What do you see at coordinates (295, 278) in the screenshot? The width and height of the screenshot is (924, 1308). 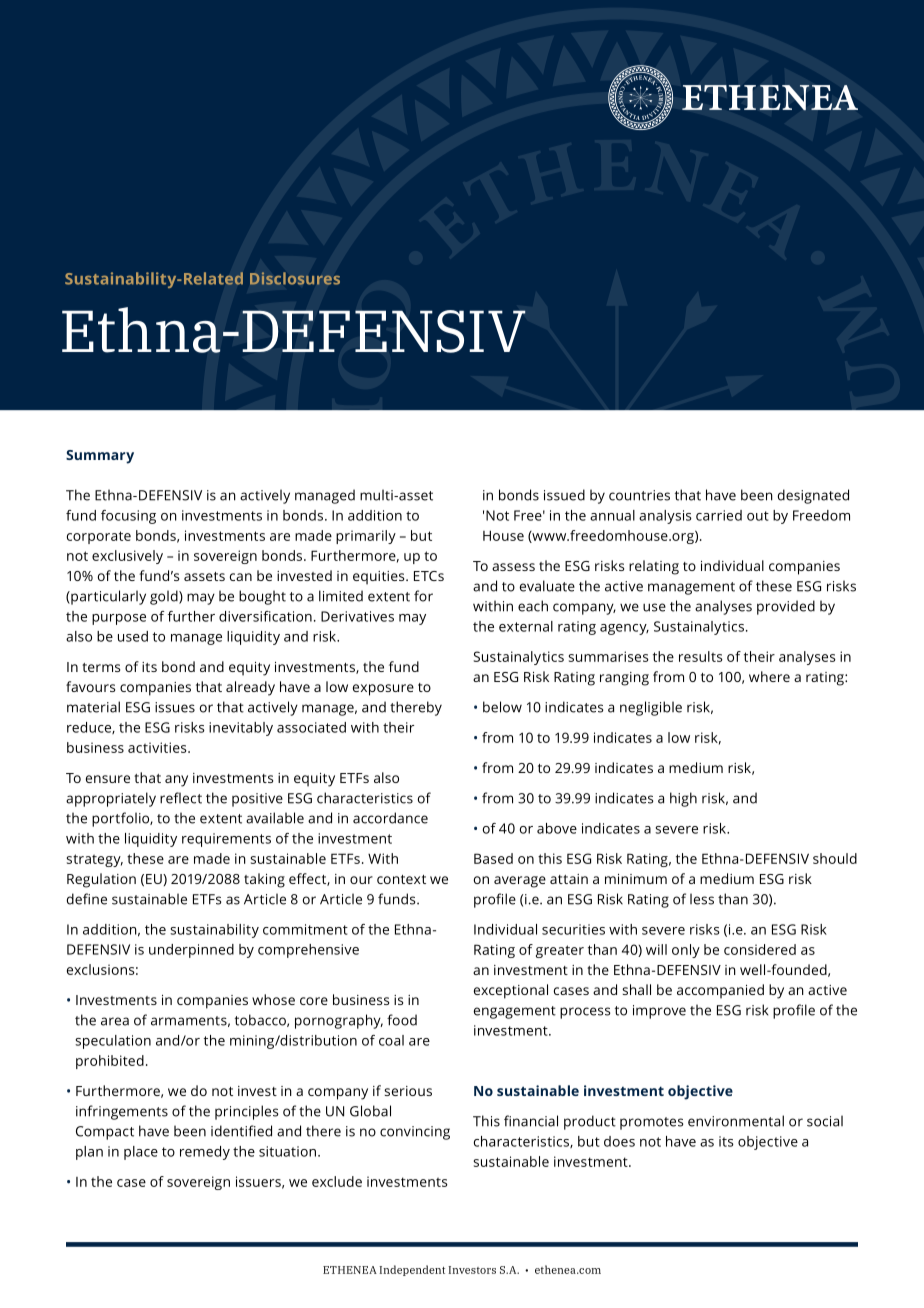 I see `Disclosures` at bounding box center [295, 278].
